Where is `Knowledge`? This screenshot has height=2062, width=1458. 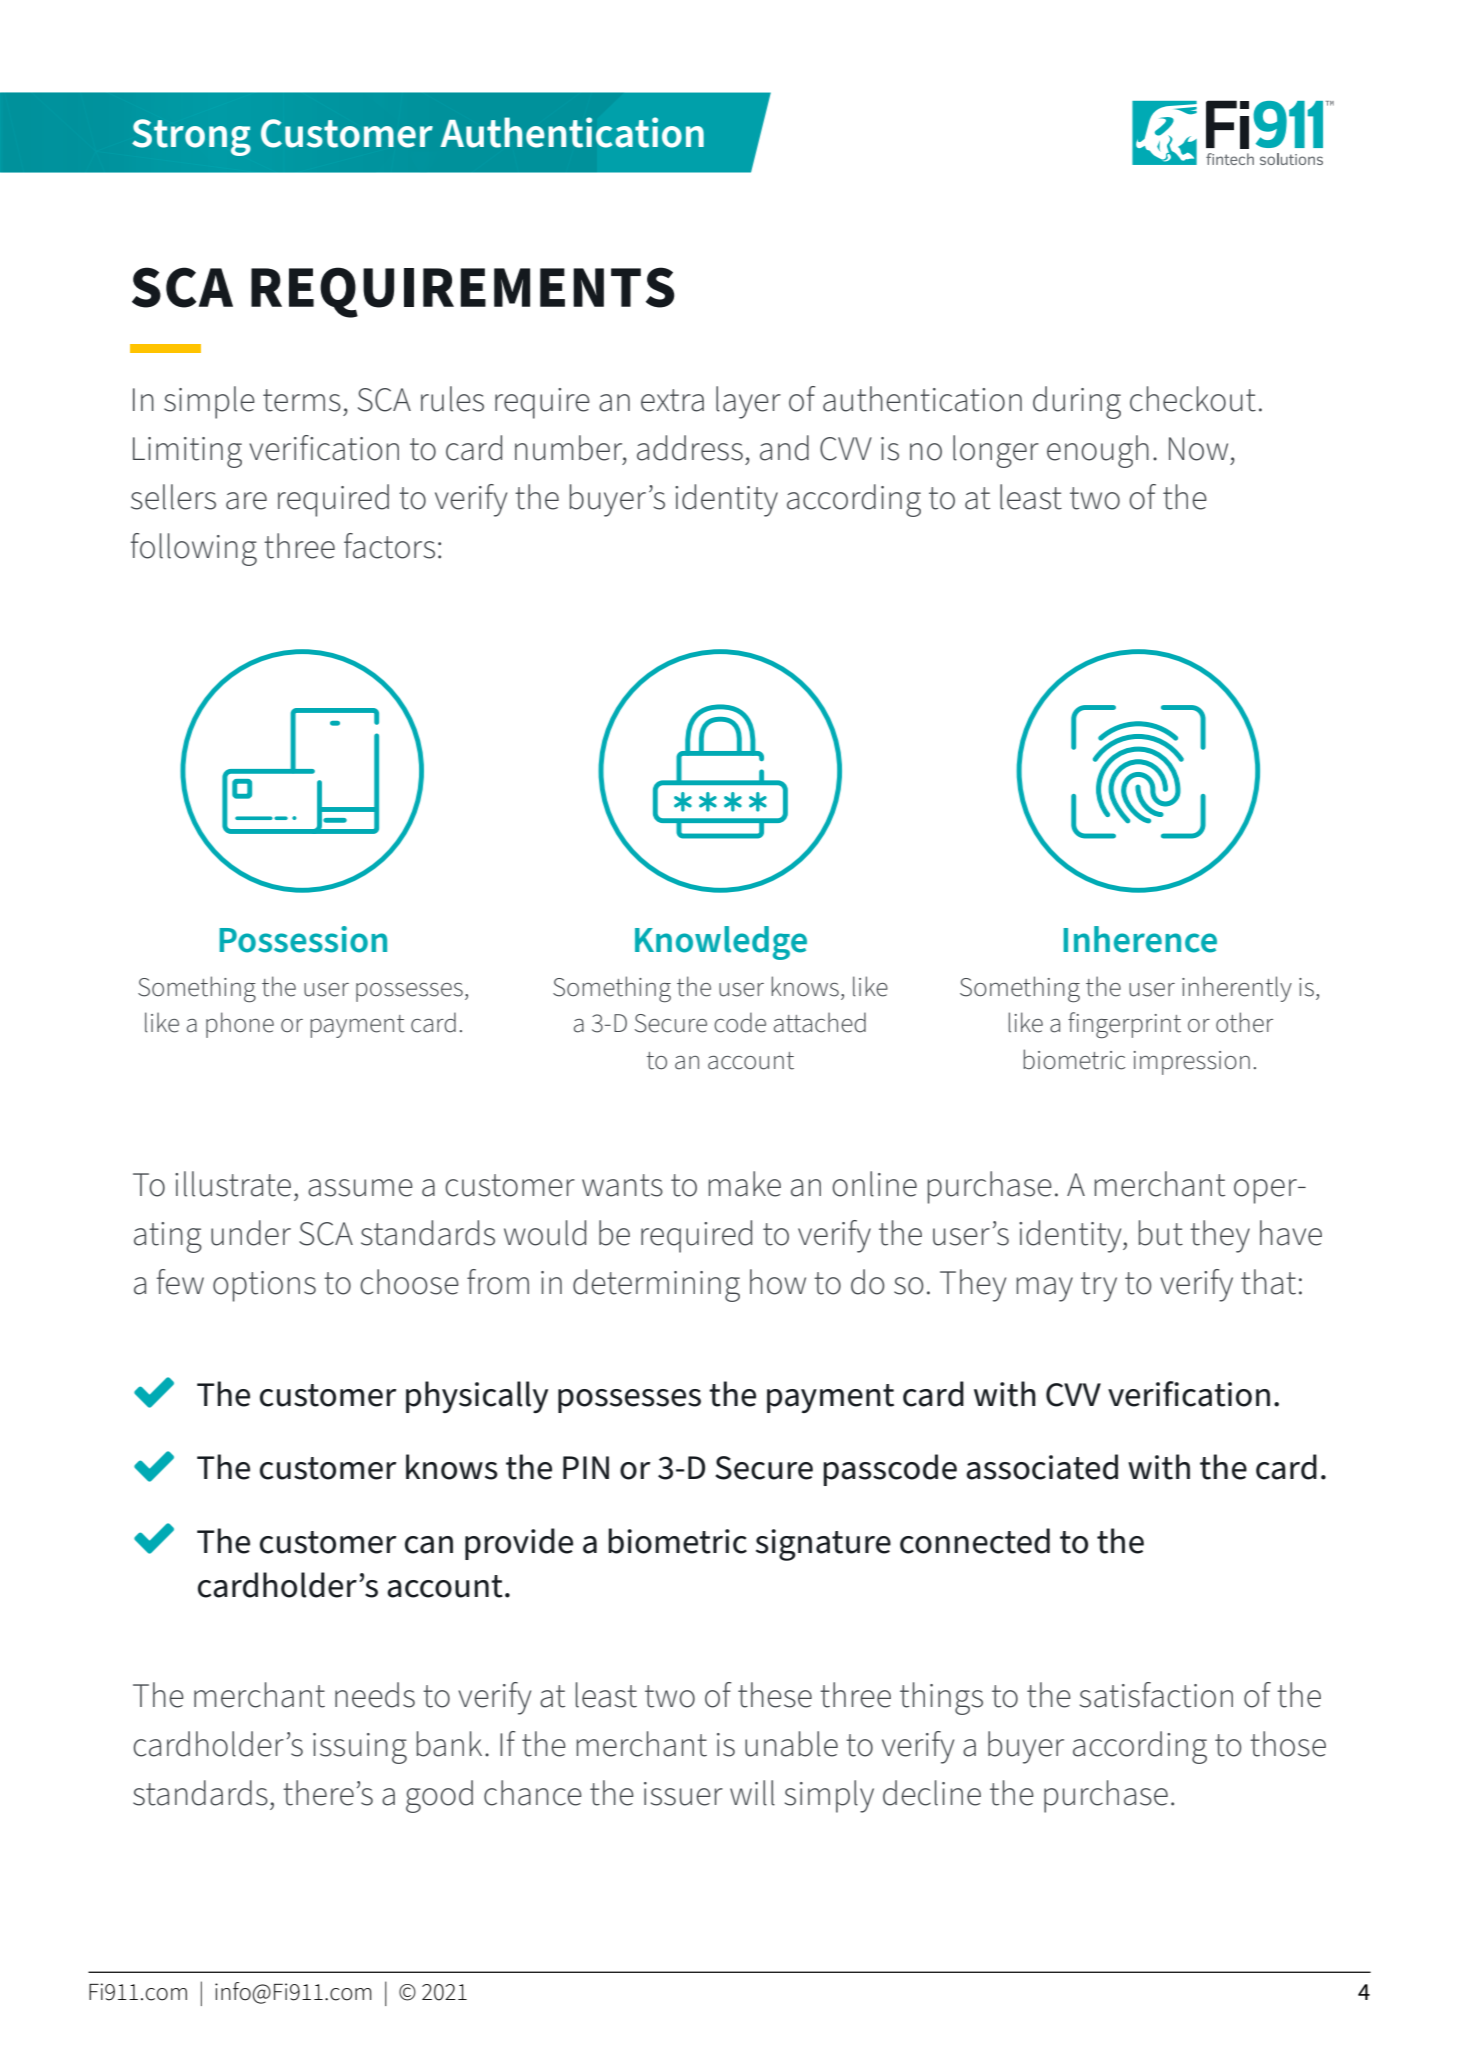
Knowledge is located at coordinates (721, 943).
